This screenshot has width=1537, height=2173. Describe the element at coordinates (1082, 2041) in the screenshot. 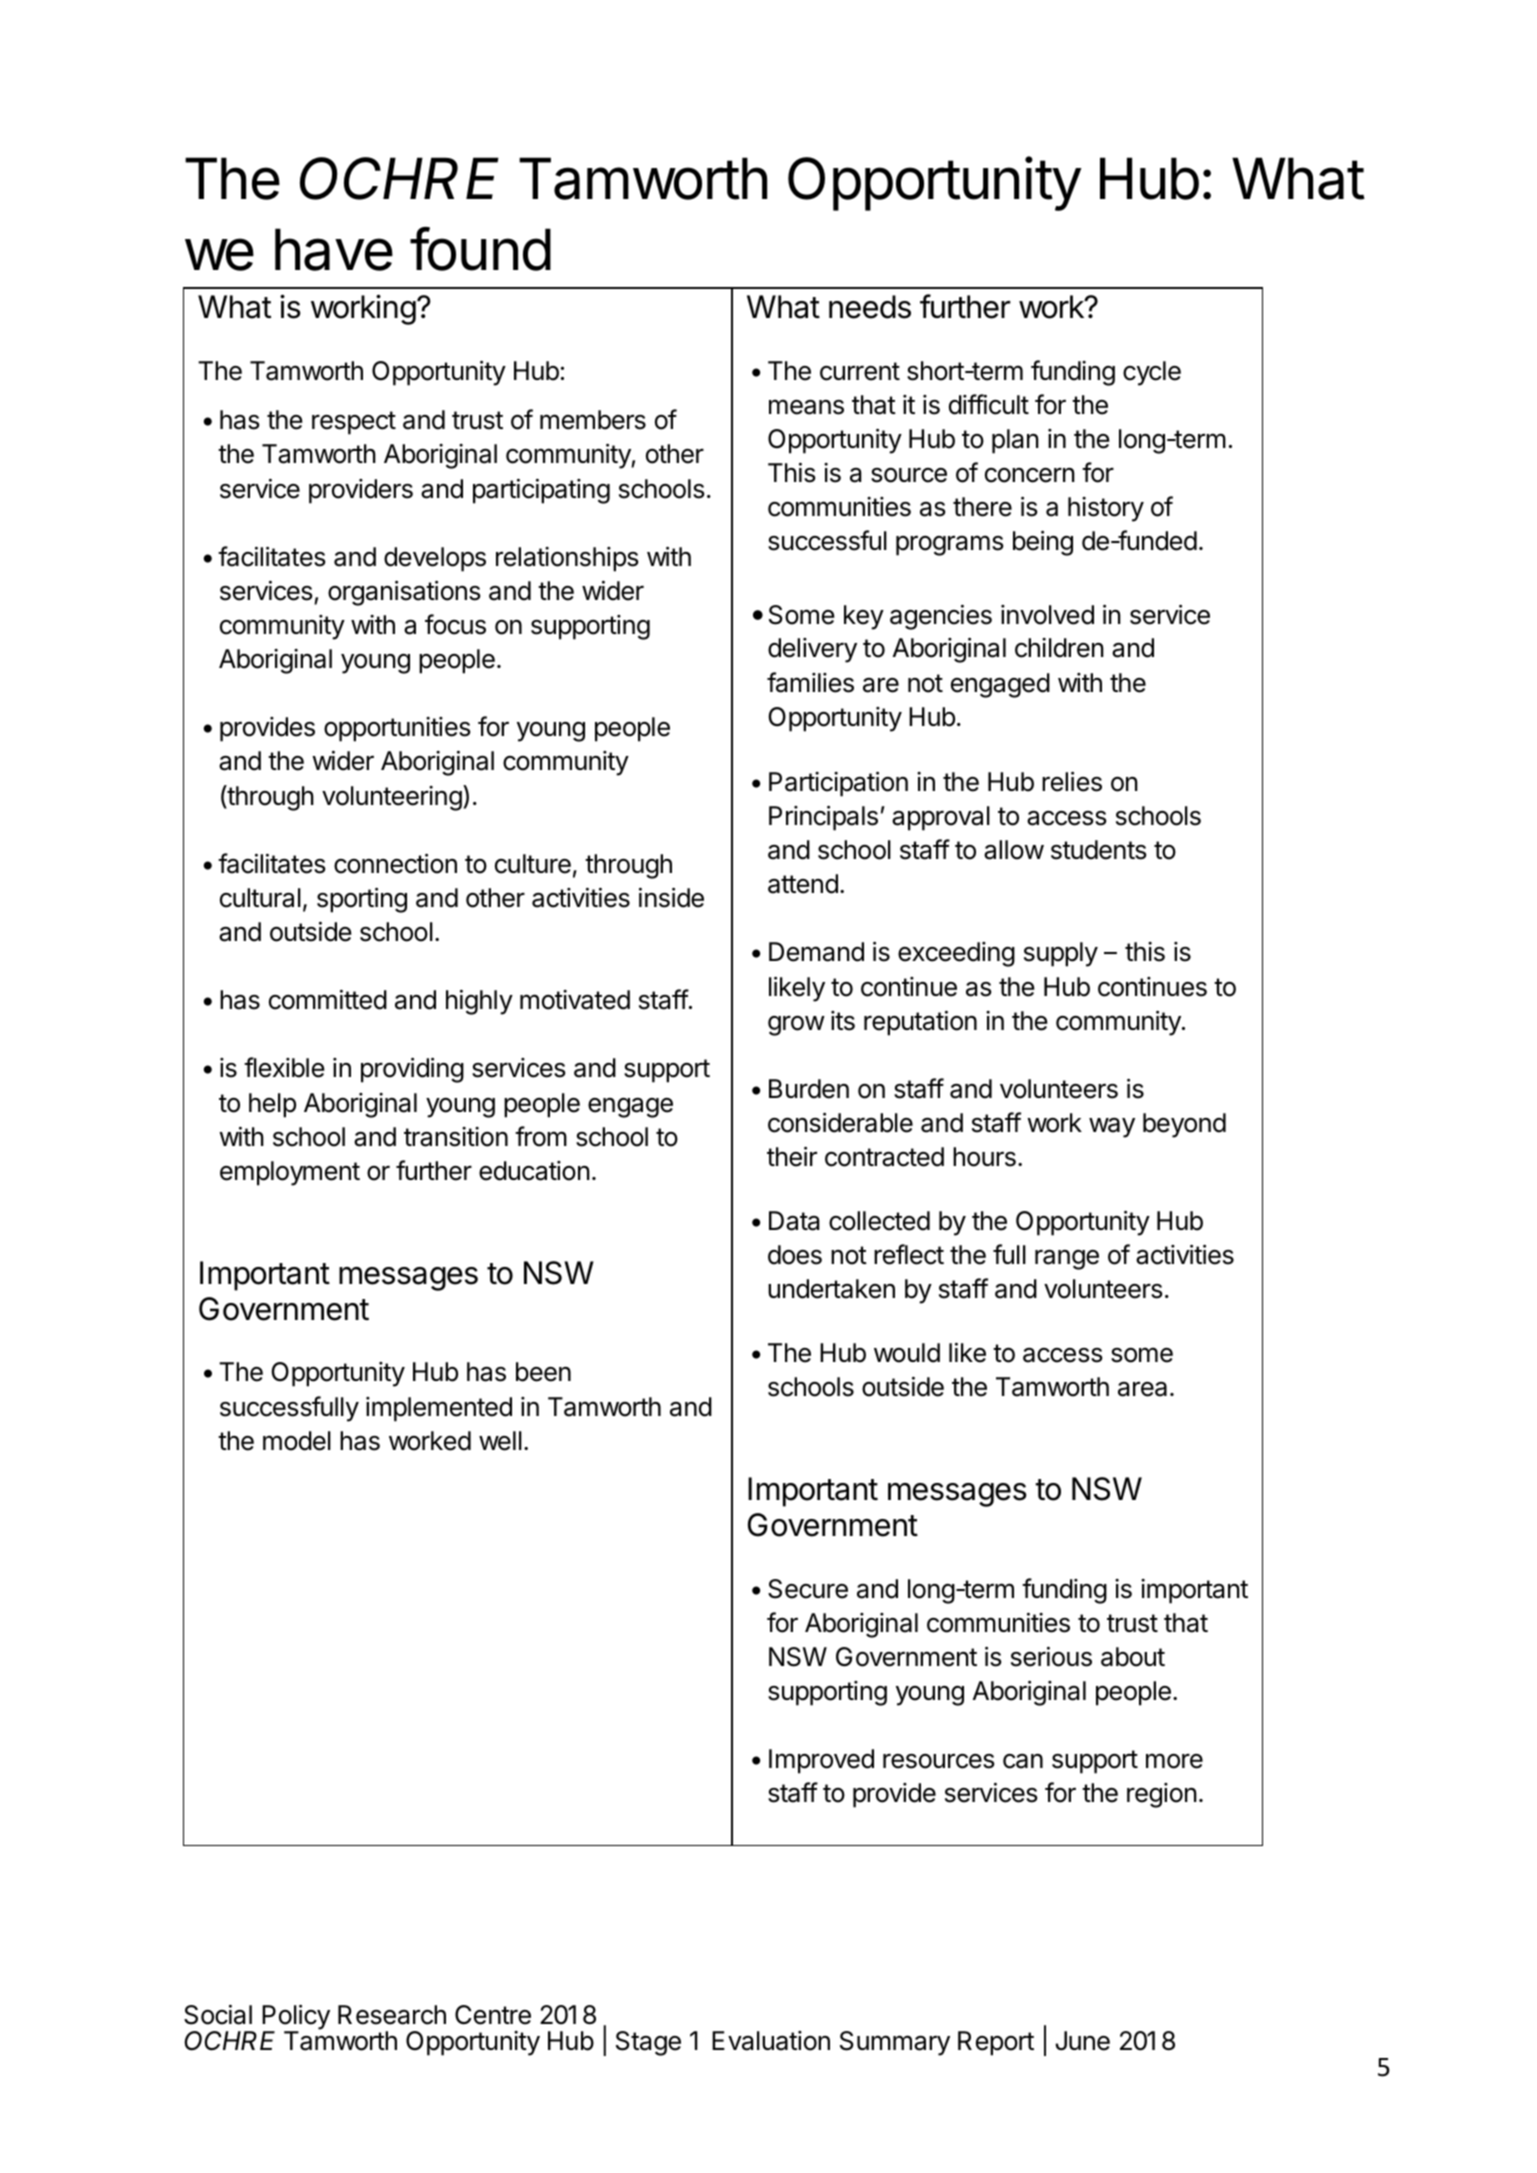

I see `June` at that location.
